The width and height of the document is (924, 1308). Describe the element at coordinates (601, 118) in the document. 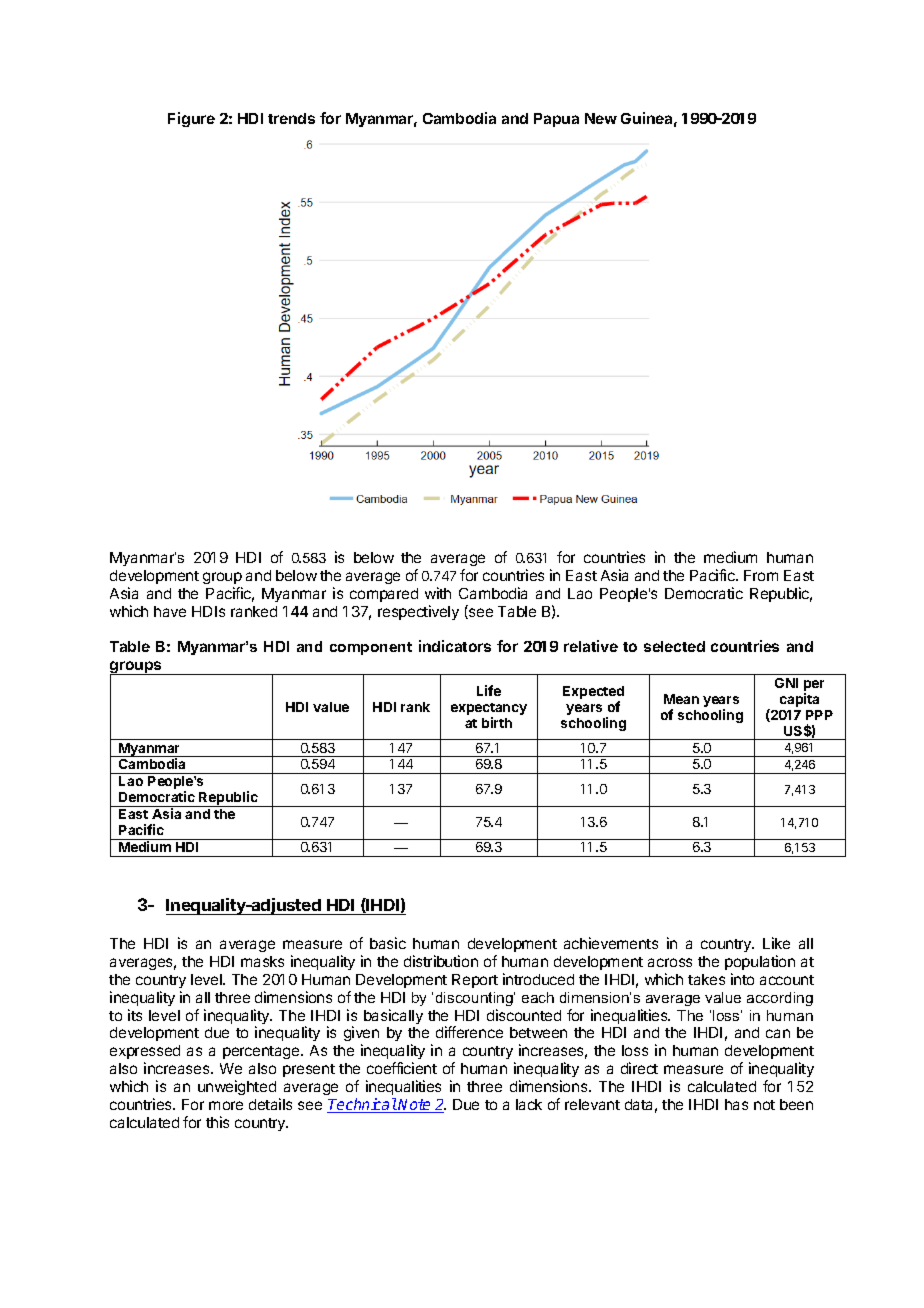

I see `New` at that location.
